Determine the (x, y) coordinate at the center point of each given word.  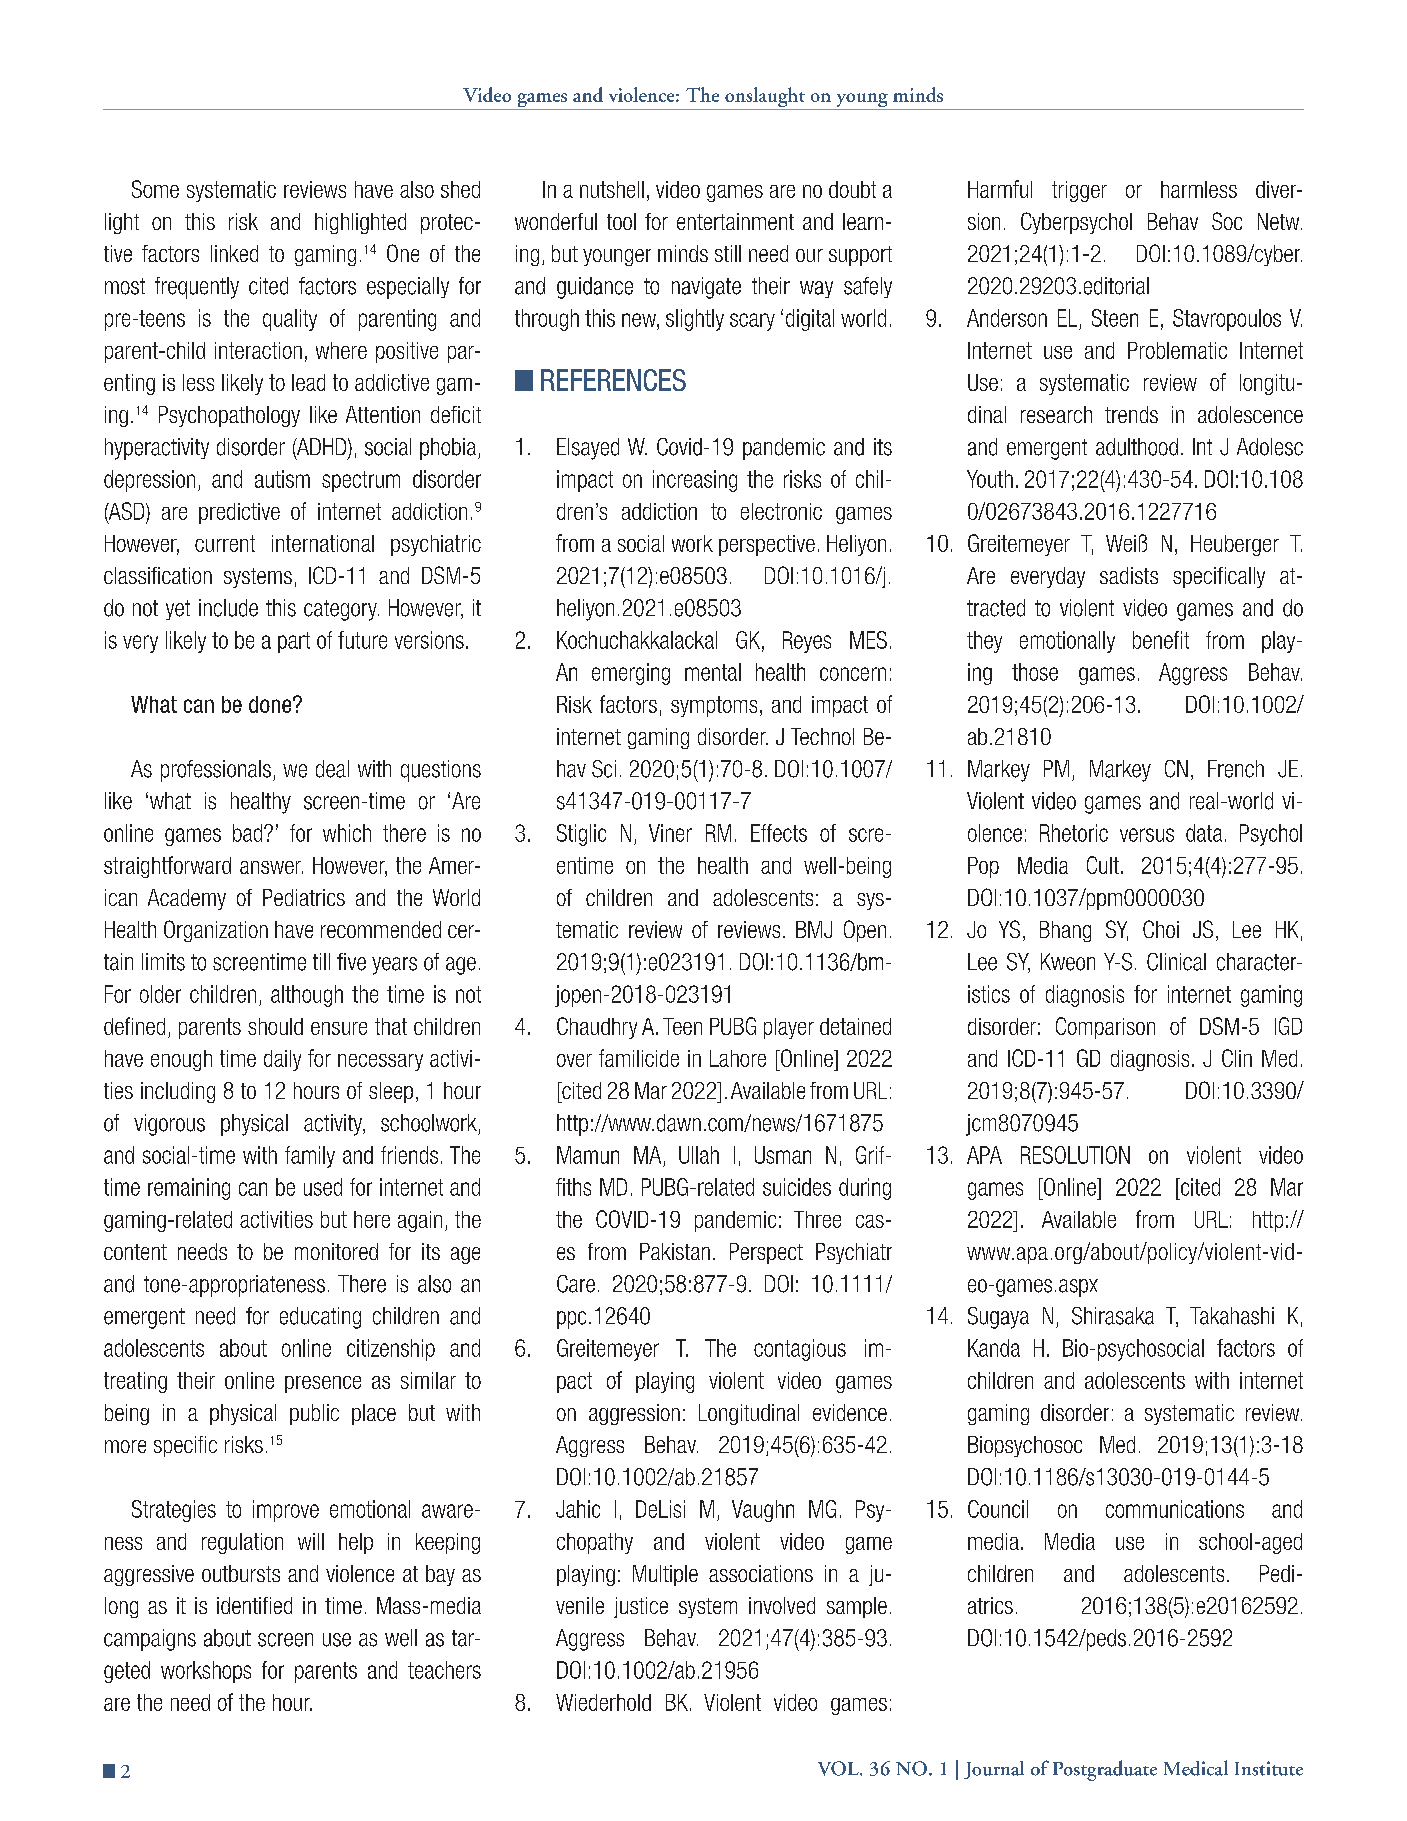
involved (782, 1605)
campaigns (150, 1640)
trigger (1079, 191)
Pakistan (675, 1251)
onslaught (765, 98)
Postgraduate (1105, 1770)
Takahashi (1232, 1316)
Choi (1161, 929)
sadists (1129, 575)
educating (320, 1318)
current (225, 543)
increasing (695, 481)
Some (155, 189)
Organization (216, 931)
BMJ (814, 929)
